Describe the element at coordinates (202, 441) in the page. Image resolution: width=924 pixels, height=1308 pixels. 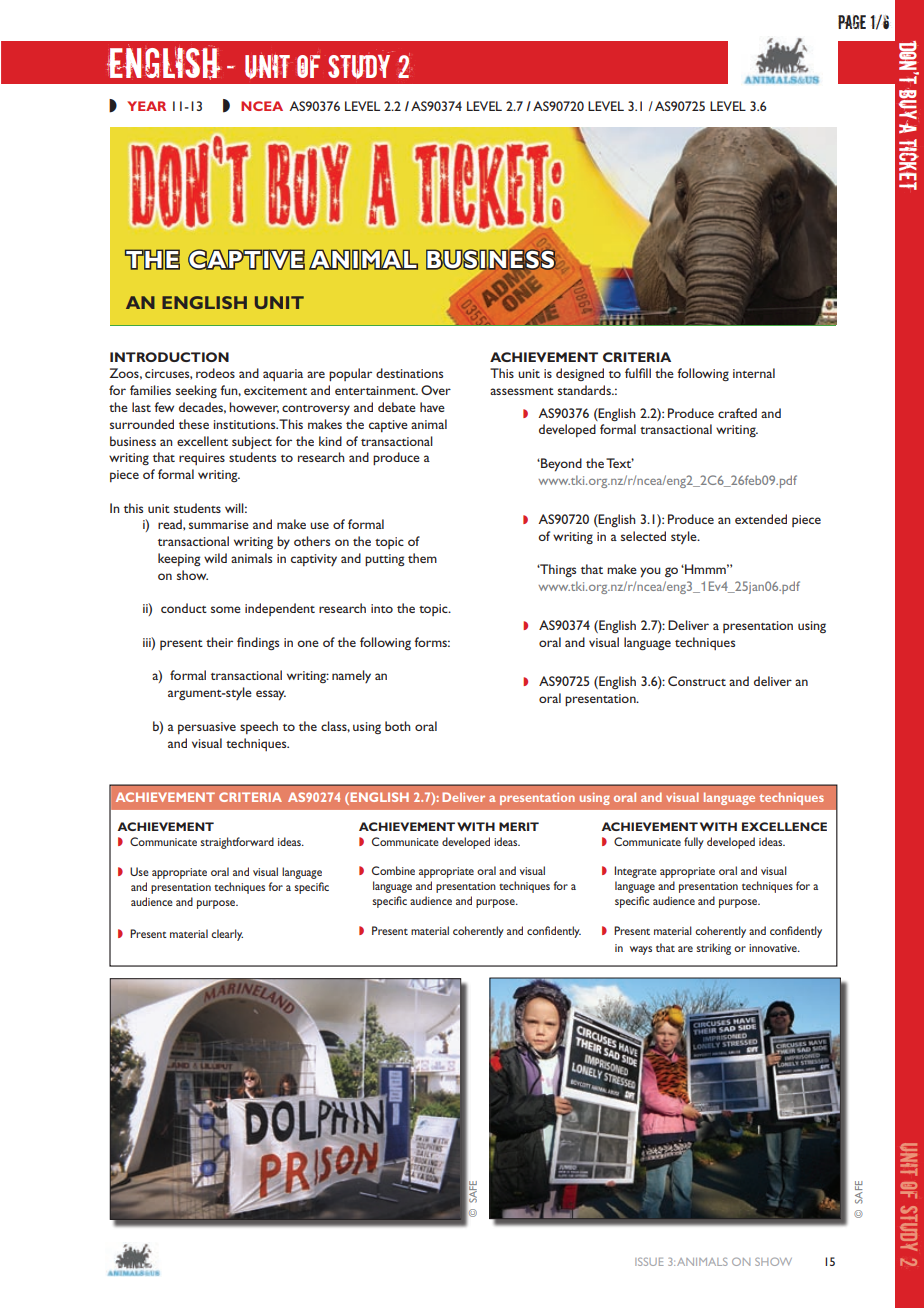
I see `excellent` at that location.
